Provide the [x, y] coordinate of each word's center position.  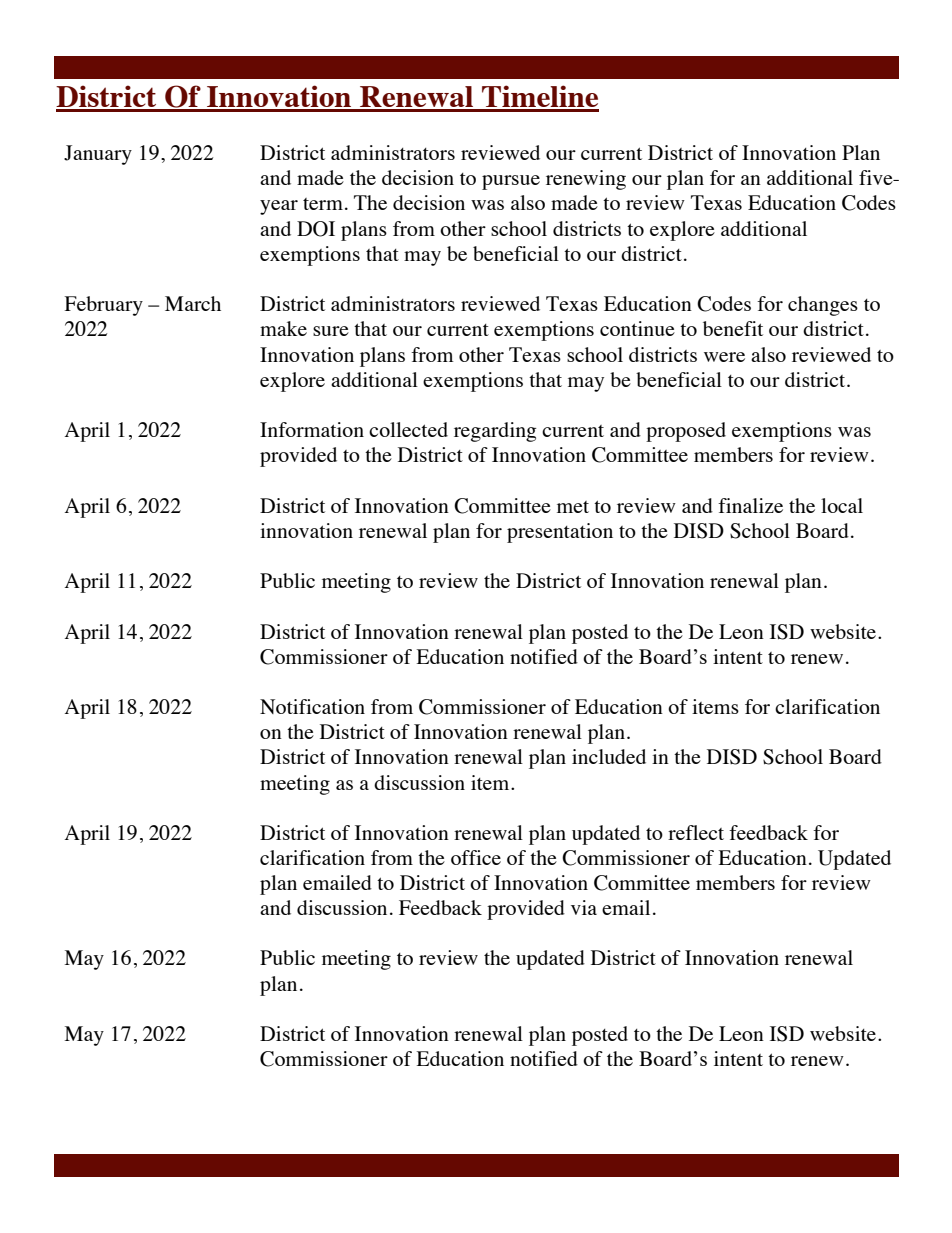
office [476, 857]
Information [312, 429]
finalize [750, 505]
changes [823, 306]
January [98, 155]
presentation [560, 533]
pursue [511, 182]
